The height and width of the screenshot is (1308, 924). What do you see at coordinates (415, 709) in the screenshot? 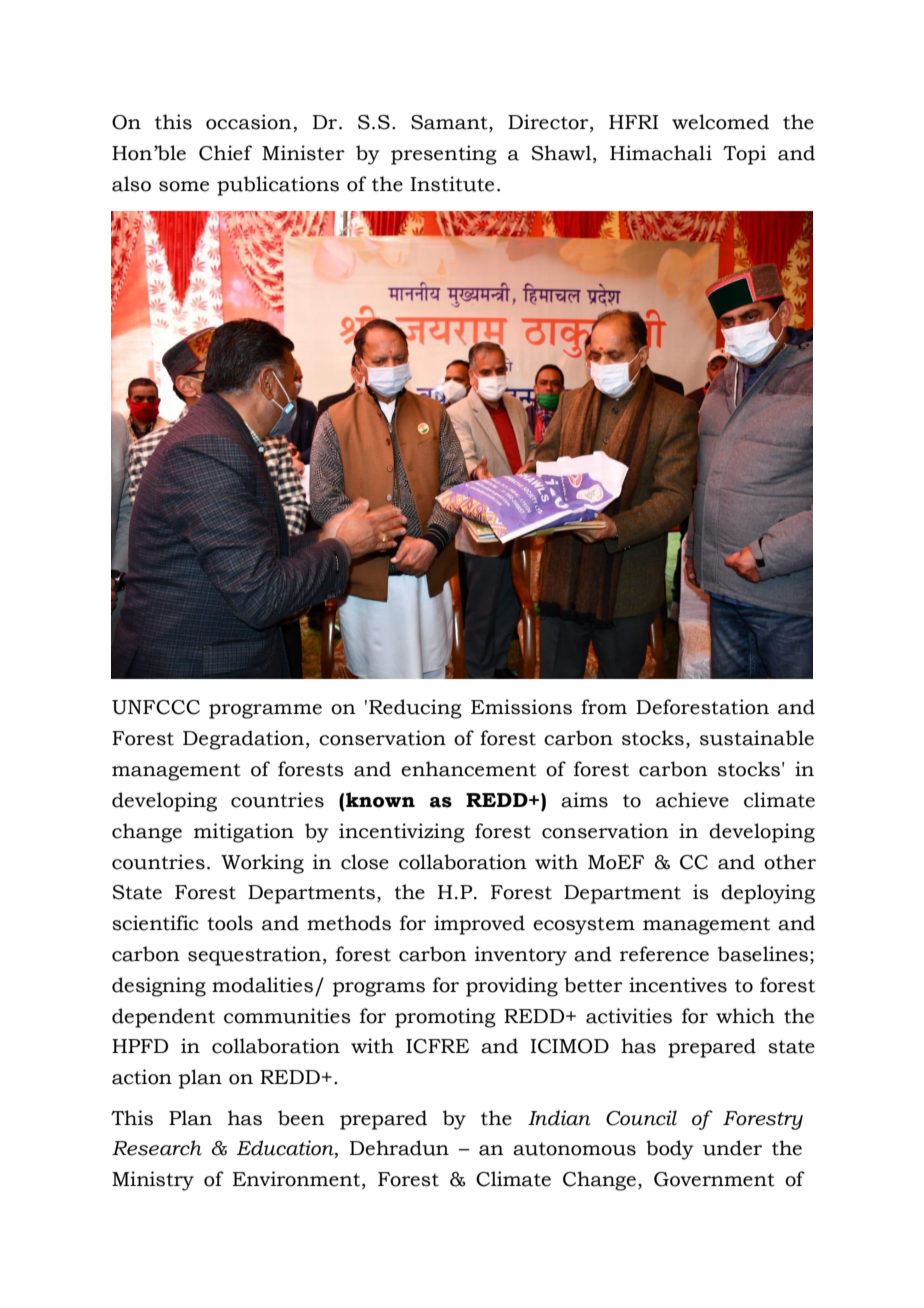
I see `Reducing` at bounding box center [415, 709].
